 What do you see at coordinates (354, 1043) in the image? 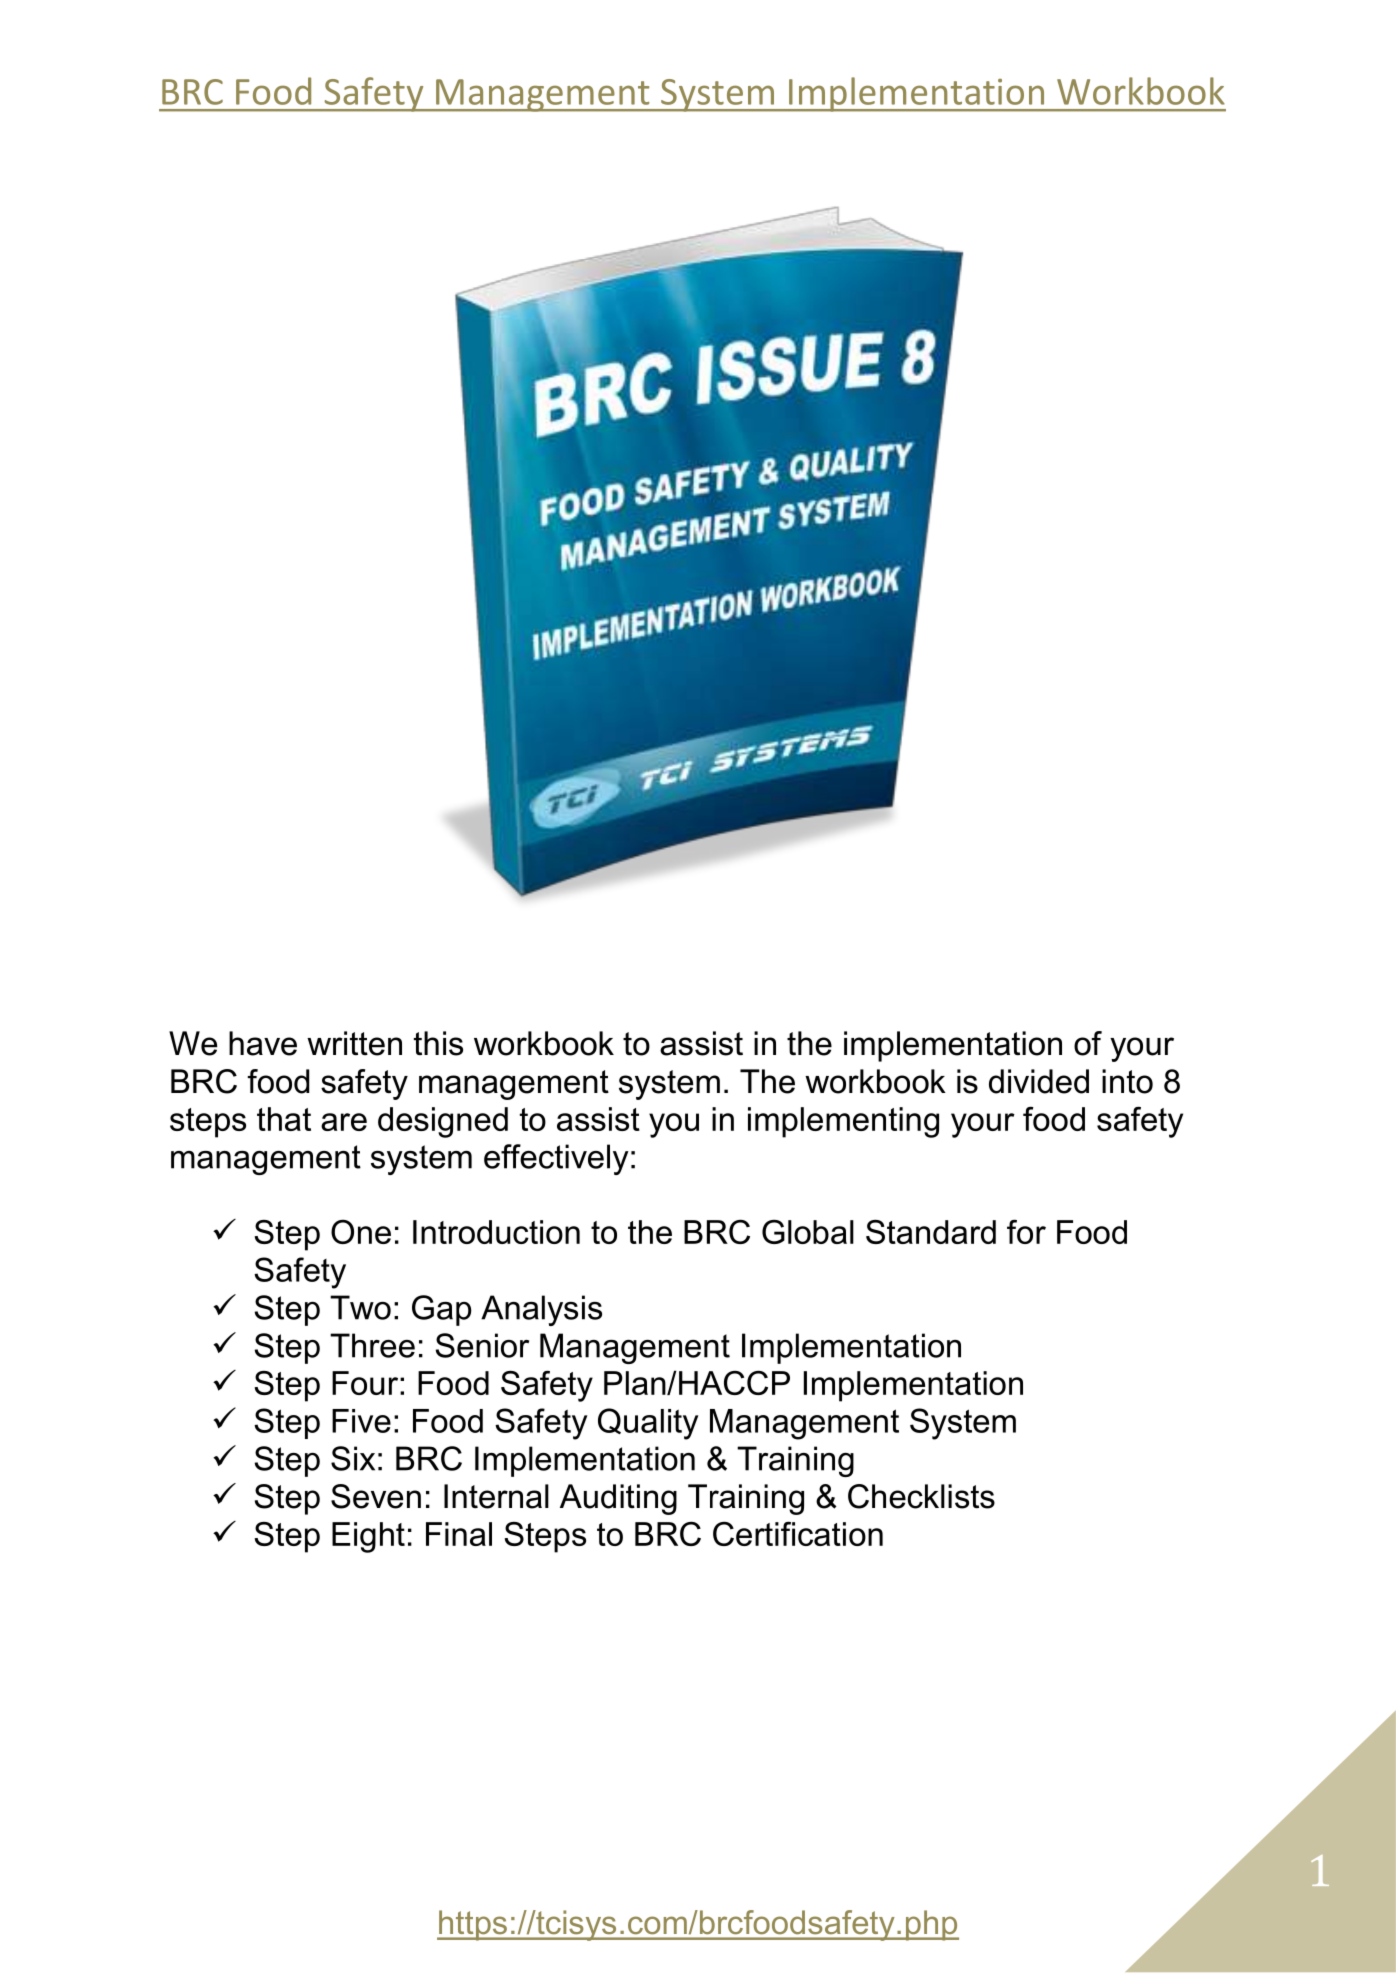
I see `written` at bounding box center [354, 1043].
